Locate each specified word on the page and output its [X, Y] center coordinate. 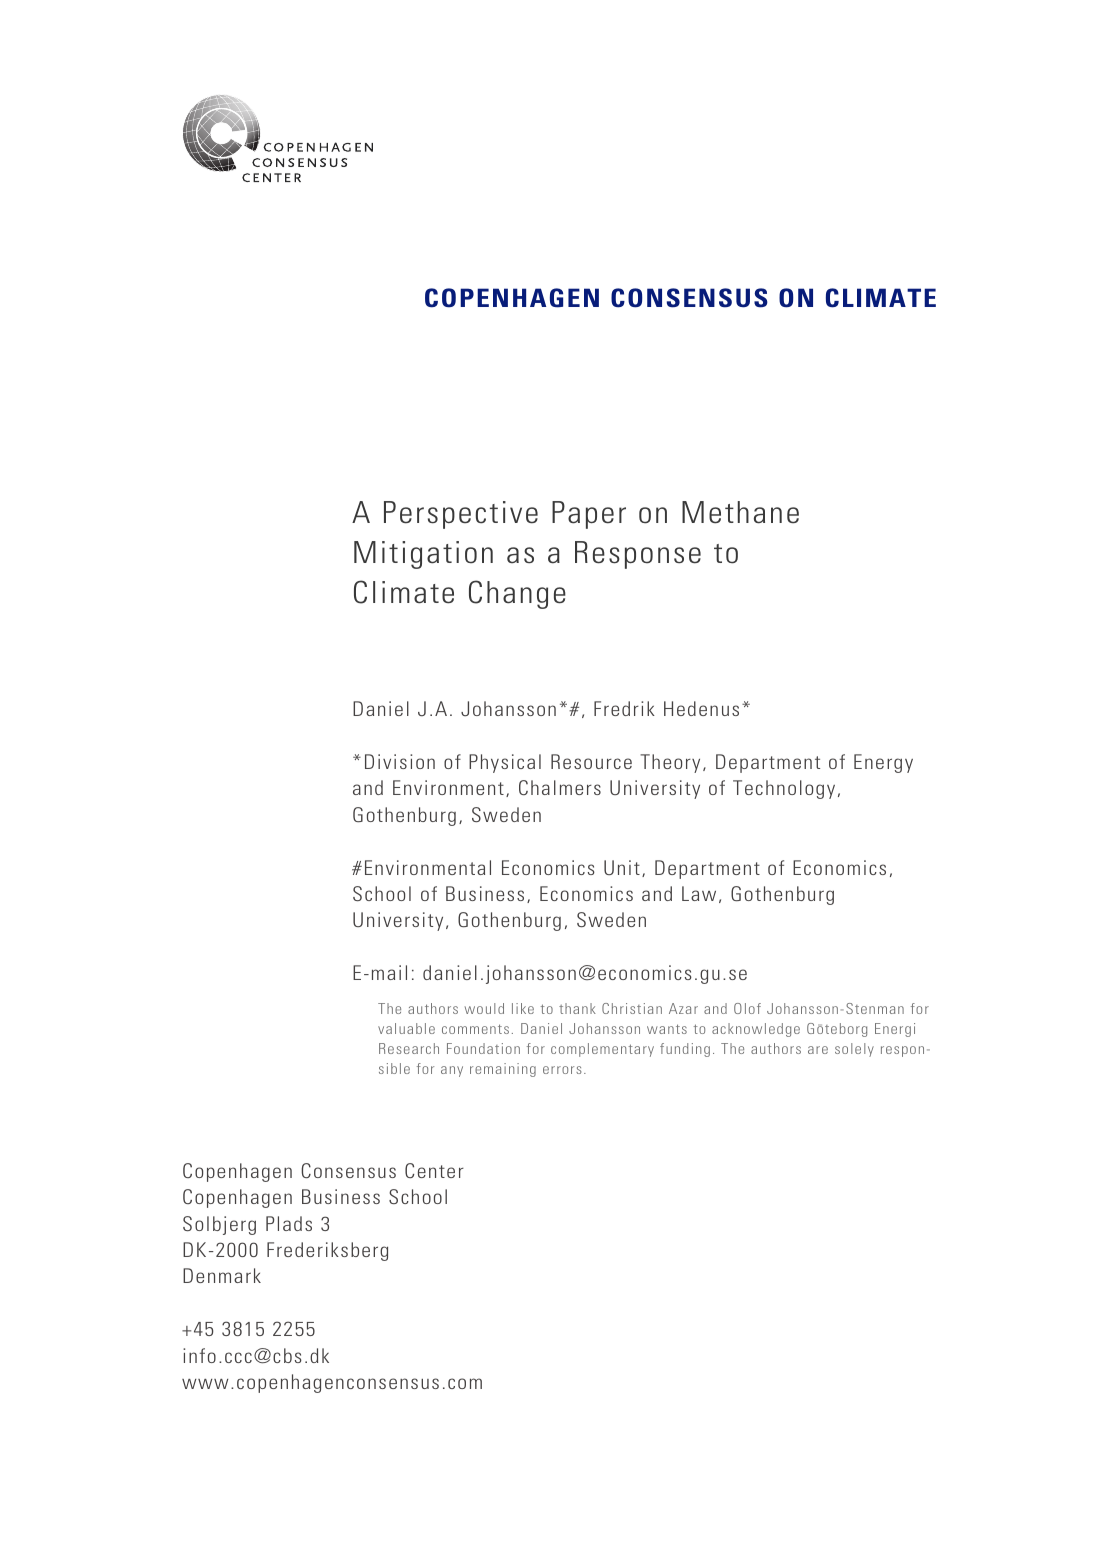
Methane [740, 512]
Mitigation [423, 555]
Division [400, 761]
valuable [406, 1028]
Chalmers [560, 787]
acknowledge [756, 1030]
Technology [784, 789]
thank [577, 1008]
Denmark [222, 1275]
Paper [589, 515]
